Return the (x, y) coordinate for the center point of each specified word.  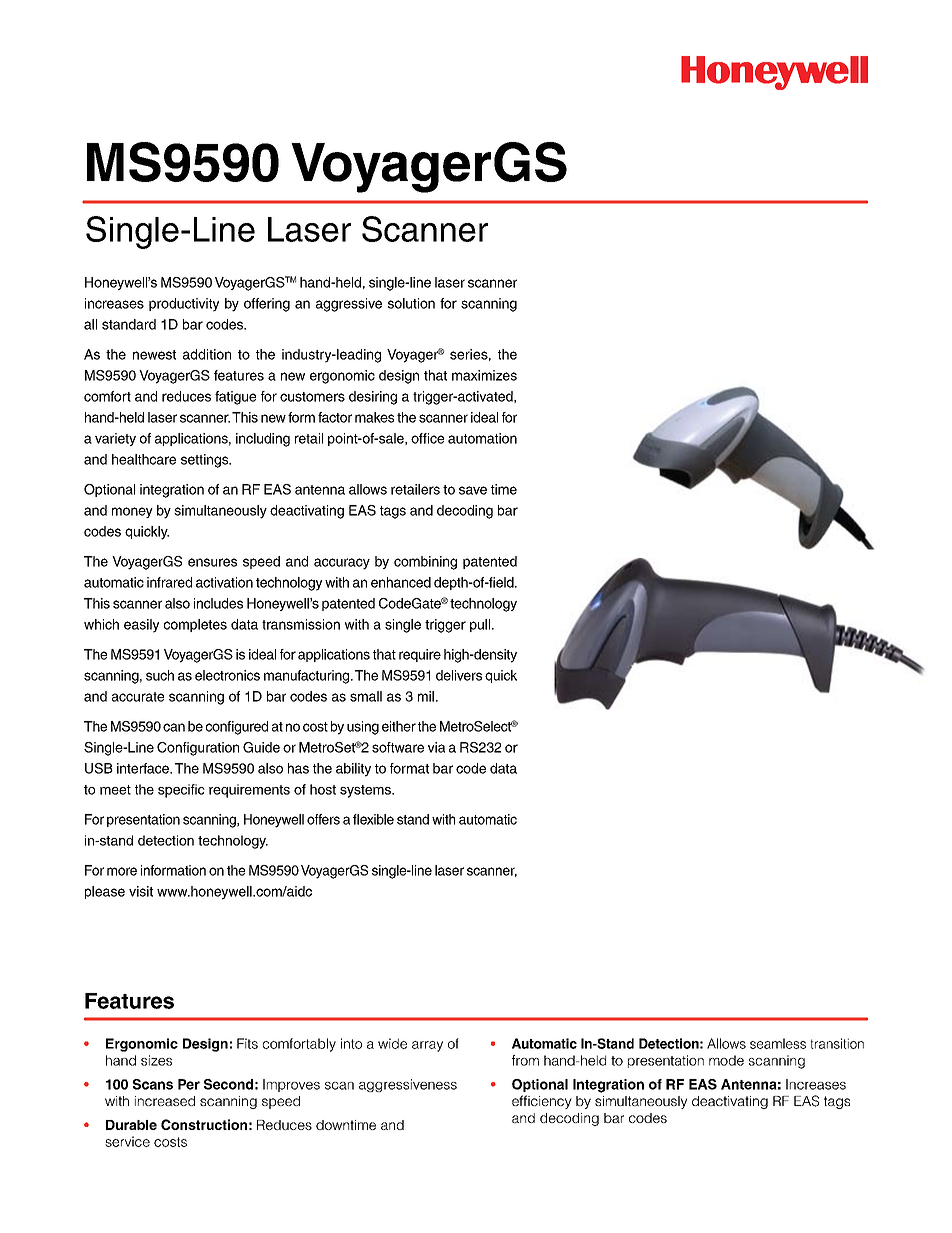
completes (195, 625)
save (473, 490)
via (436, 747)
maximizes (484, 375)
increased (165, 1101)
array (427, 1046)
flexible (373, 819)
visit (141, 891)
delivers (459, 675)
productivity (184, 305)
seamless (778, 1043)
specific (181, 791)
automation (482, 438)
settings (206, 461)
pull (481, 625)
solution (411, 303)
